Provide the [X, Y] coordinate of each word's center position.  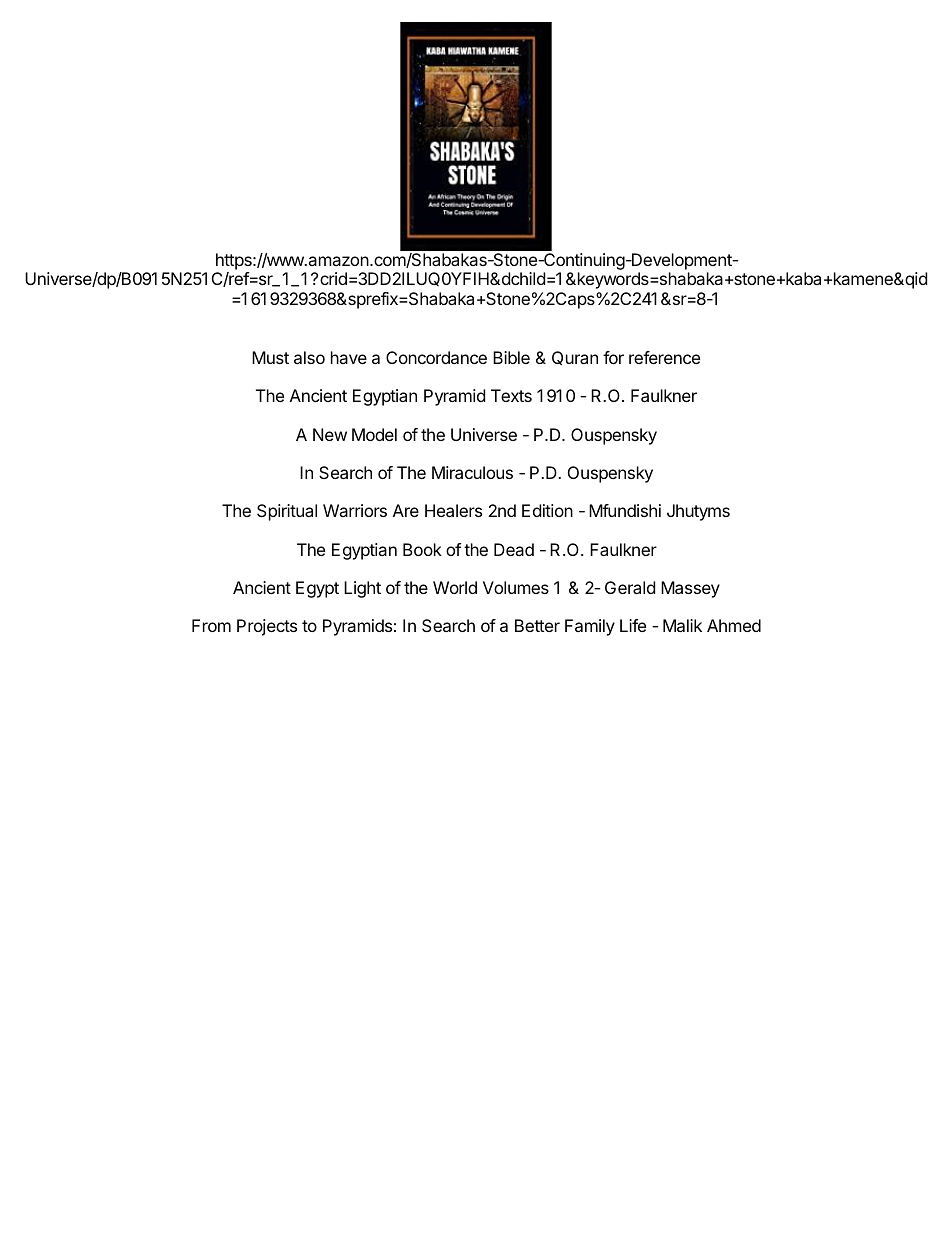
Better [537, 625]
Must [270, 357]
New [330, 434]
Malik [682, 625]
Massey [690, 589]
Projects [267, 627]
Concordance [436, 357]
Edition [547, 510]
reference [664, 357]
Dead [514, 549]
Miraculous [472, 472]
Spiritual [287, 512]
